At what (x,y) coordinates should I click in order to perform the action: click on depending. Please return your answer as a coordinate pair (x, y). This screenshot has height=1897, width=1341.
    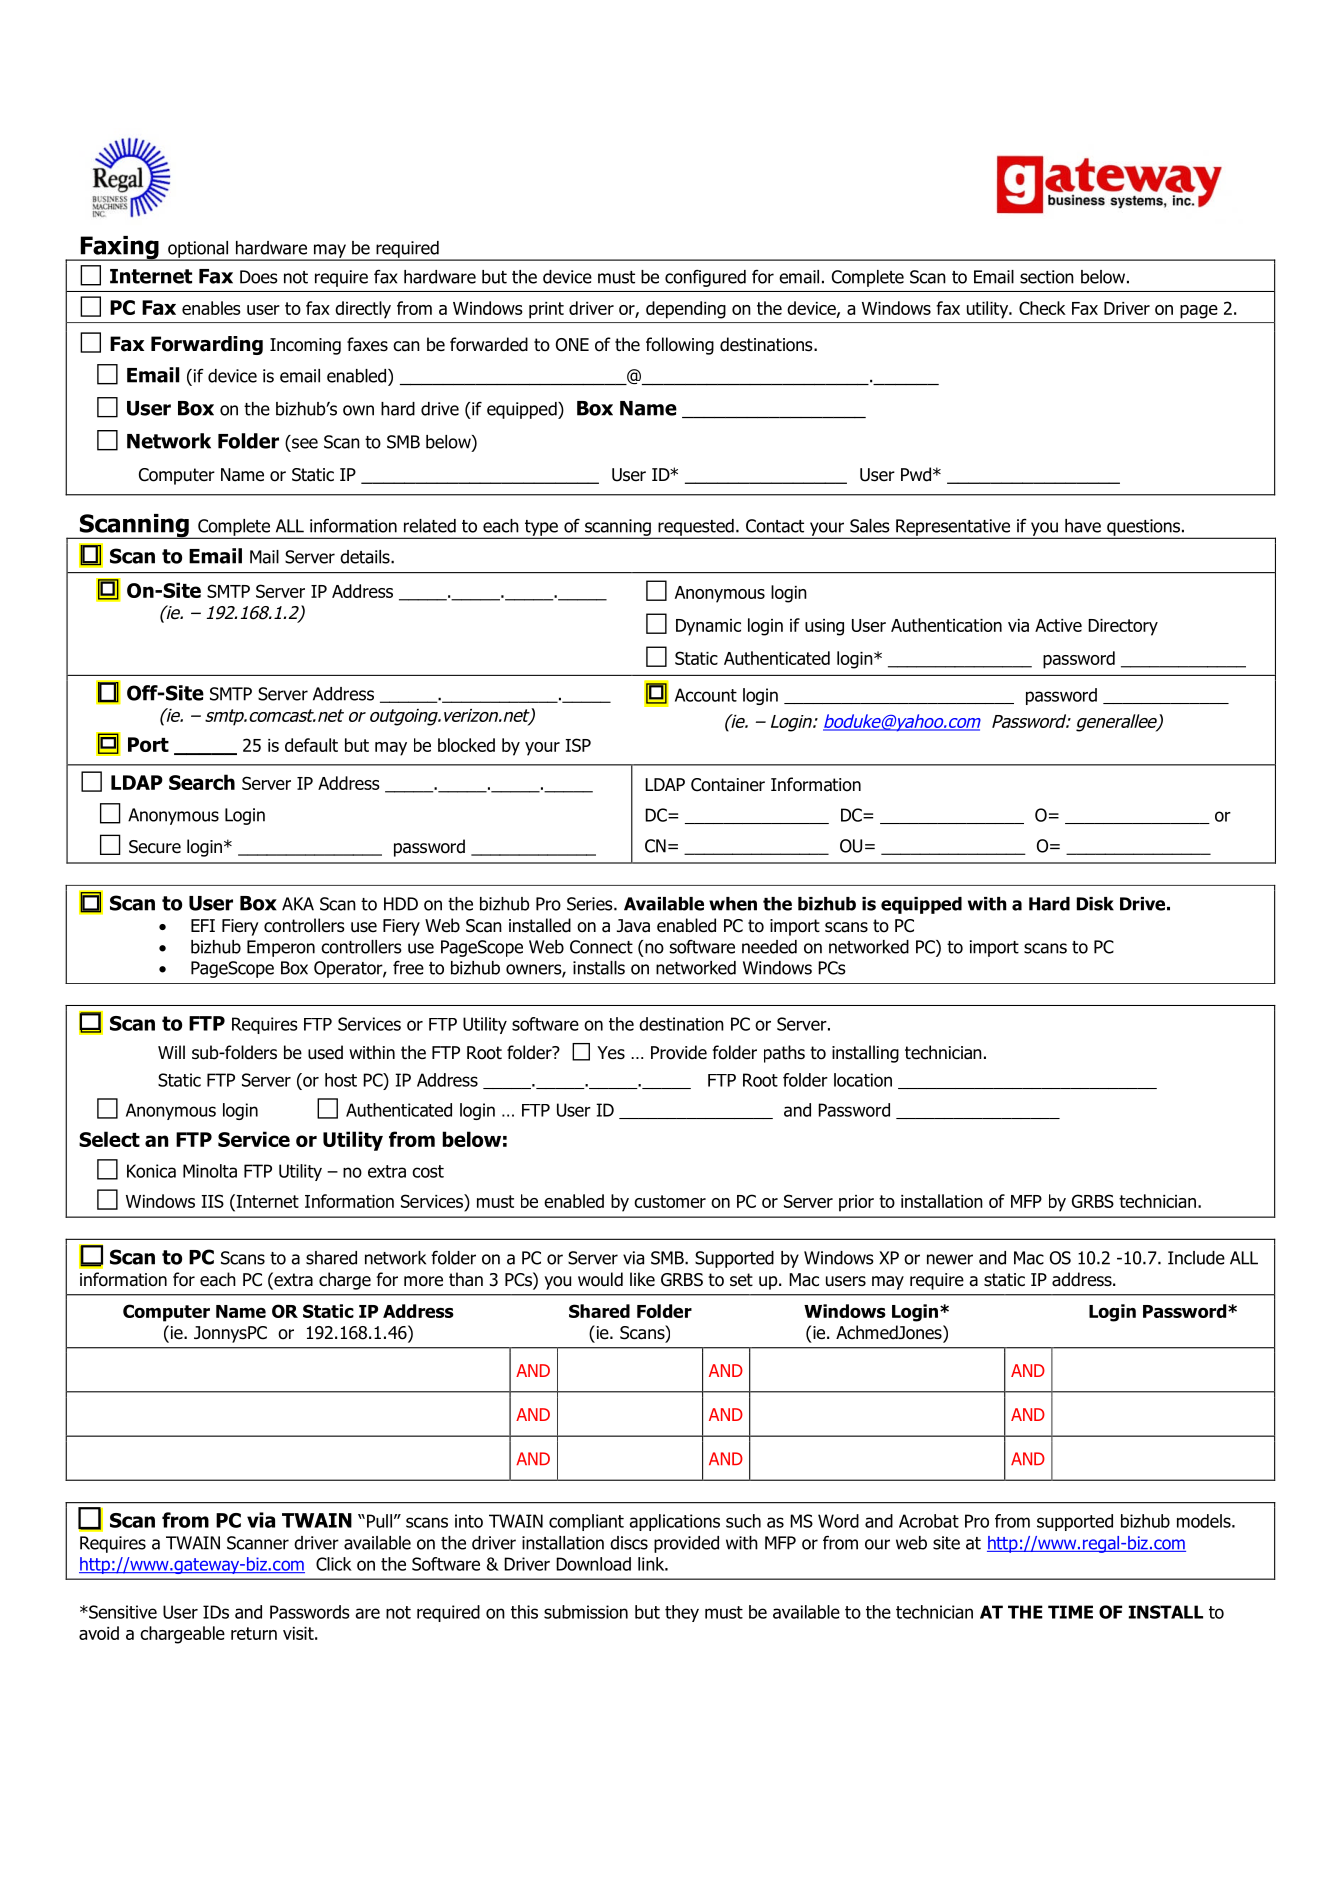
    Looking at the image, I should click on (686, 310).
